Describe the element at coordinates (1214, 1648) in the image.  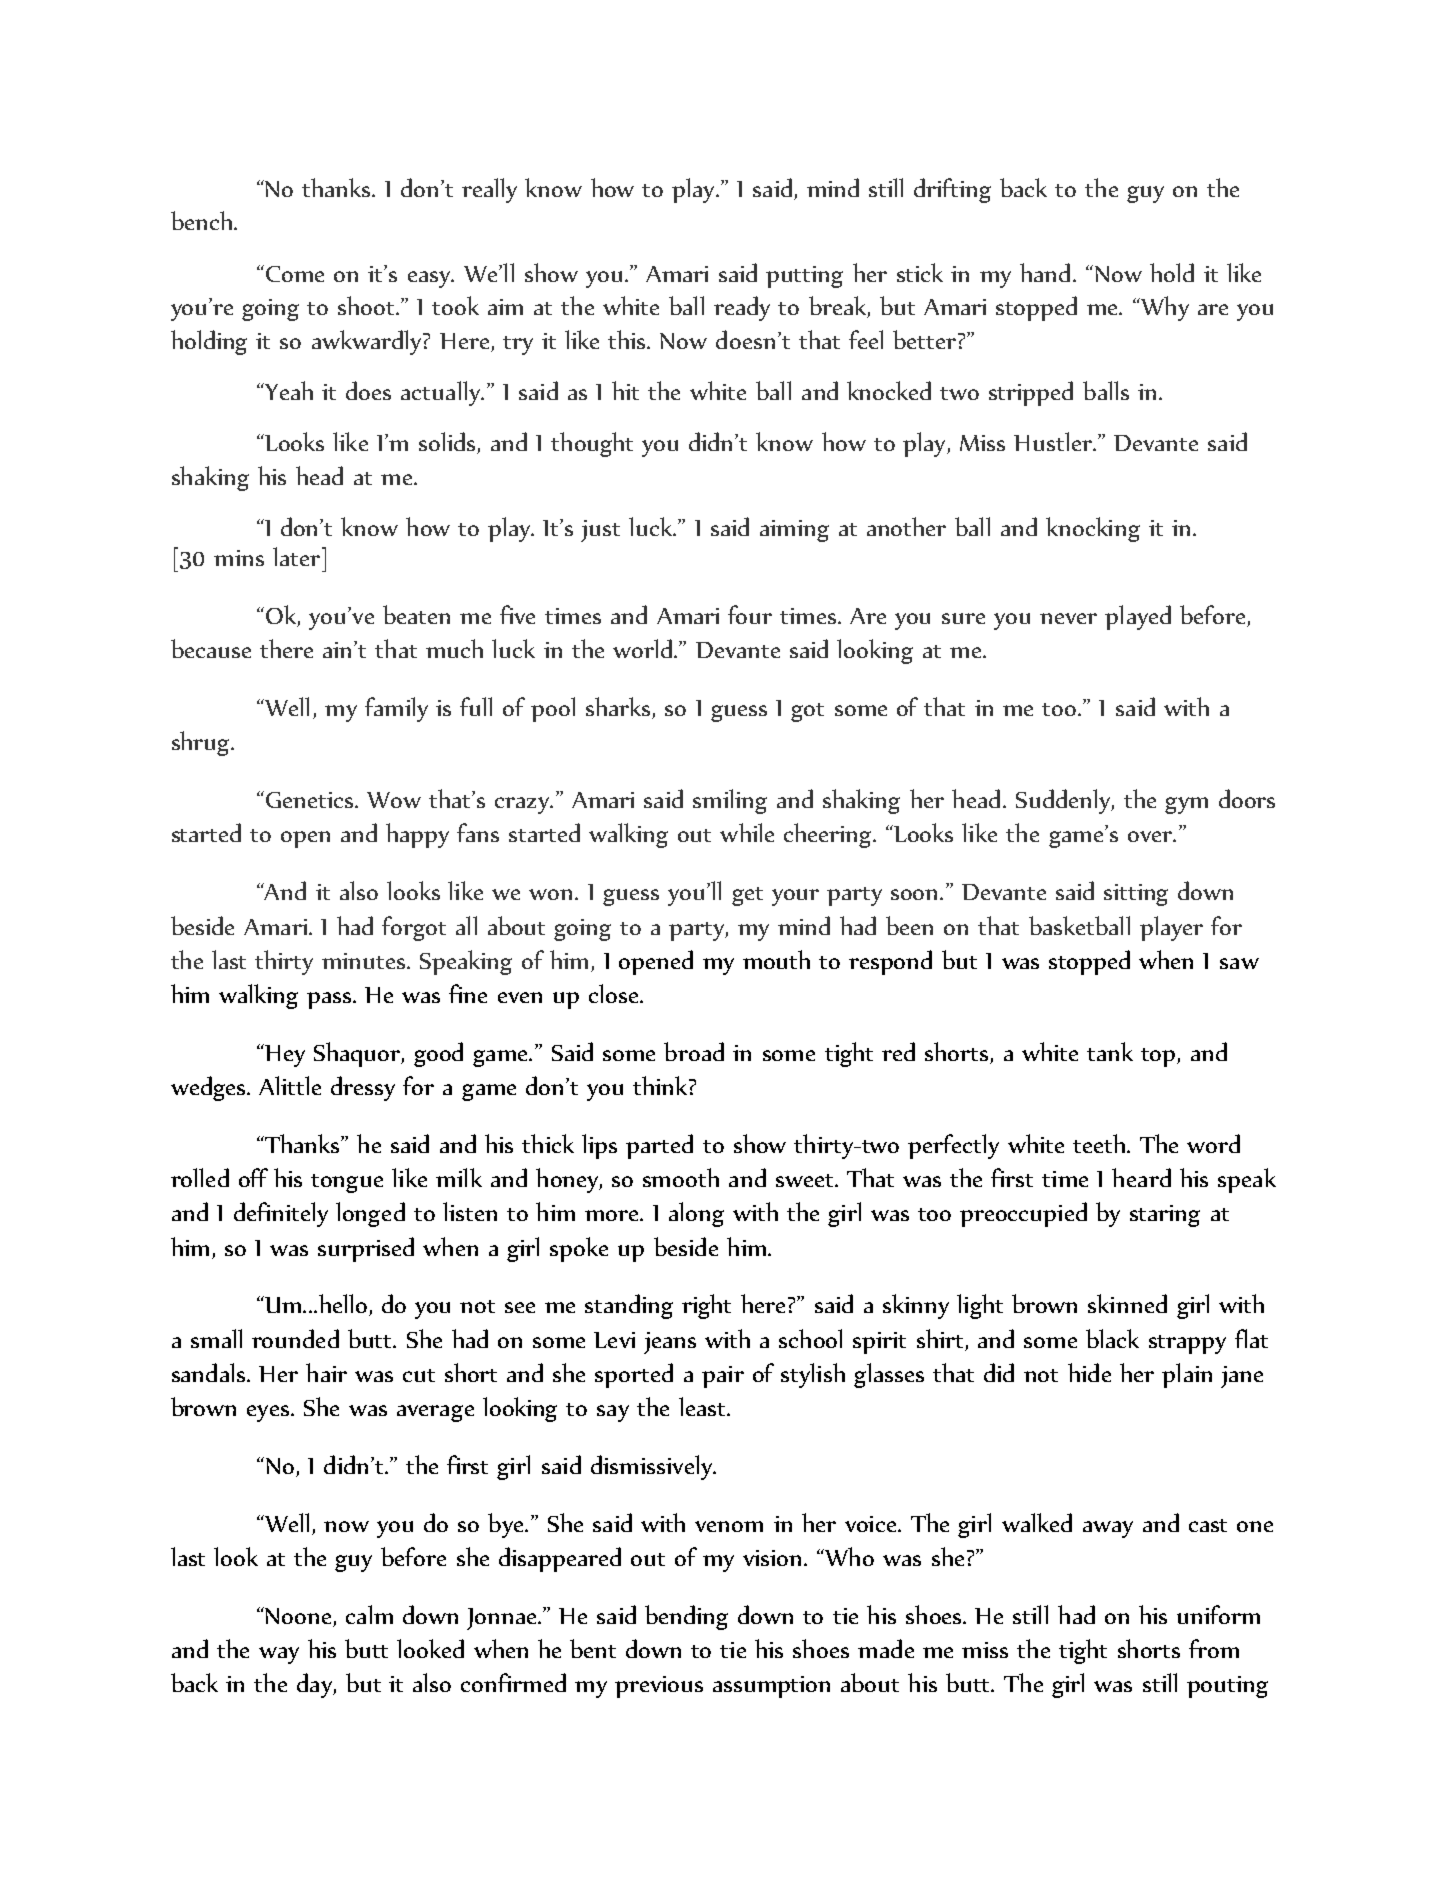
I see `from` at that location.
